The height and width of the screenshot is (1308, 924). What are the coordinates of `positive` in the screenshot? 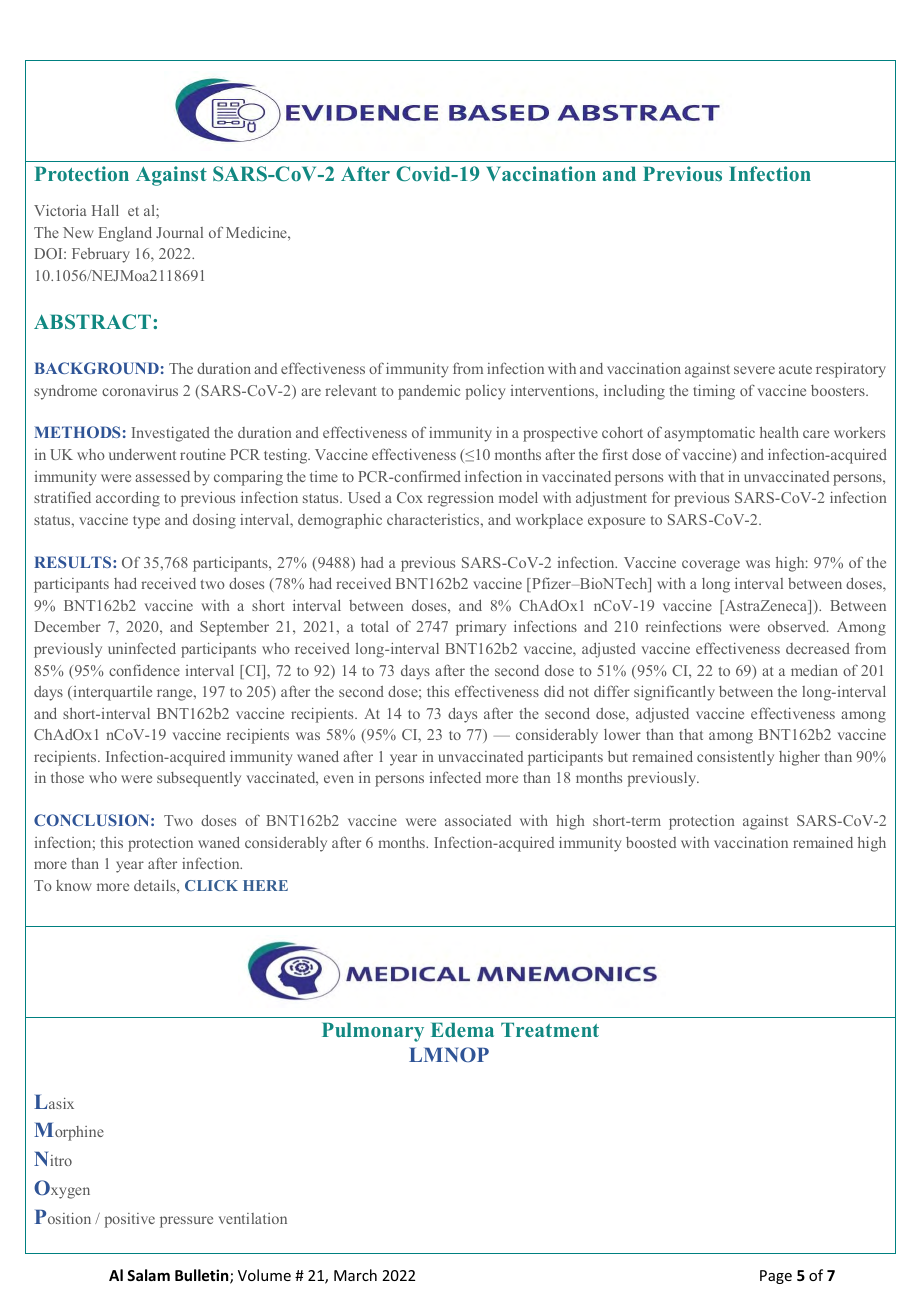 It's located at (130, 1220).
